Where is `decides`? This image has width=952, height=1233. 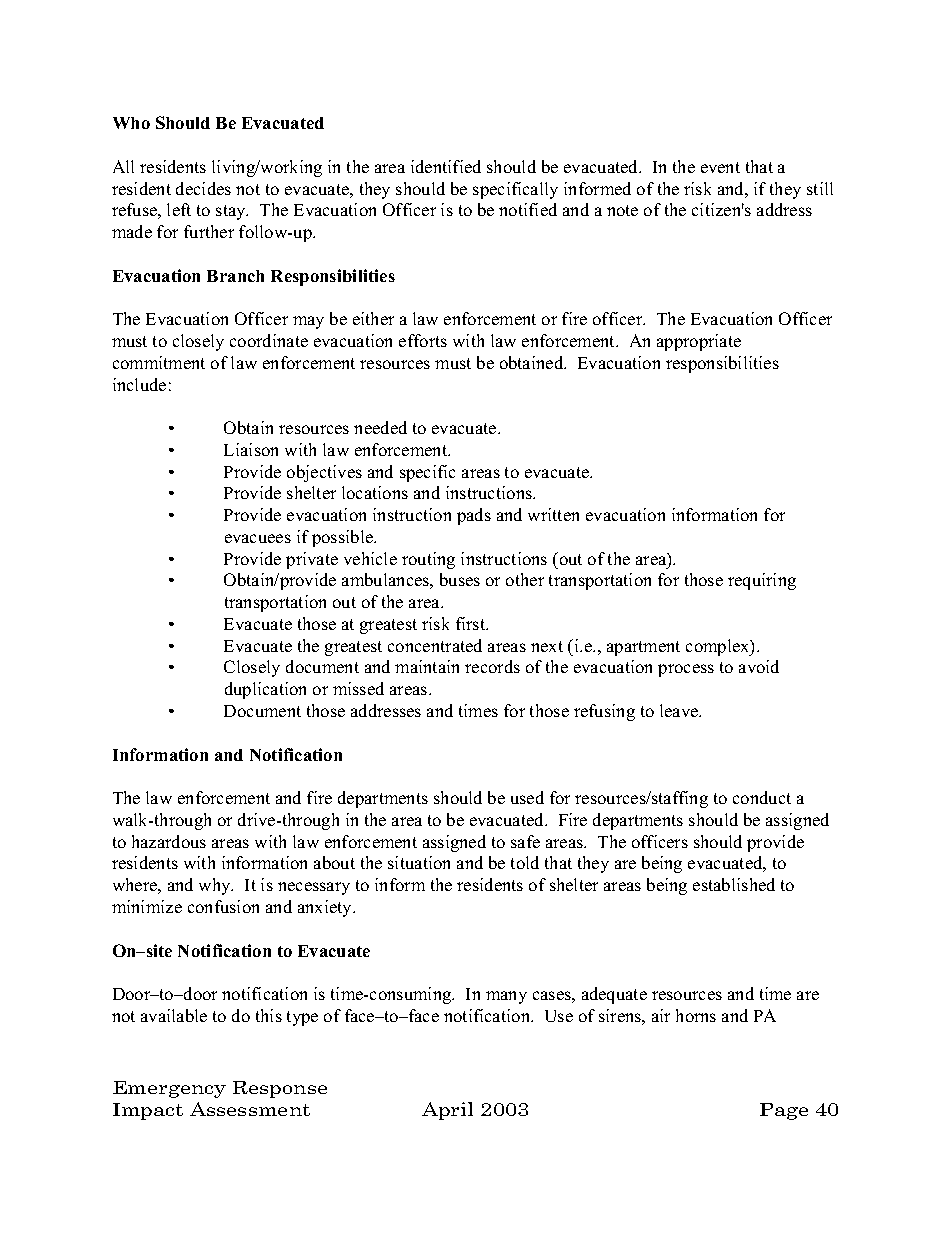
decides is located at coordinates (203, 188).
